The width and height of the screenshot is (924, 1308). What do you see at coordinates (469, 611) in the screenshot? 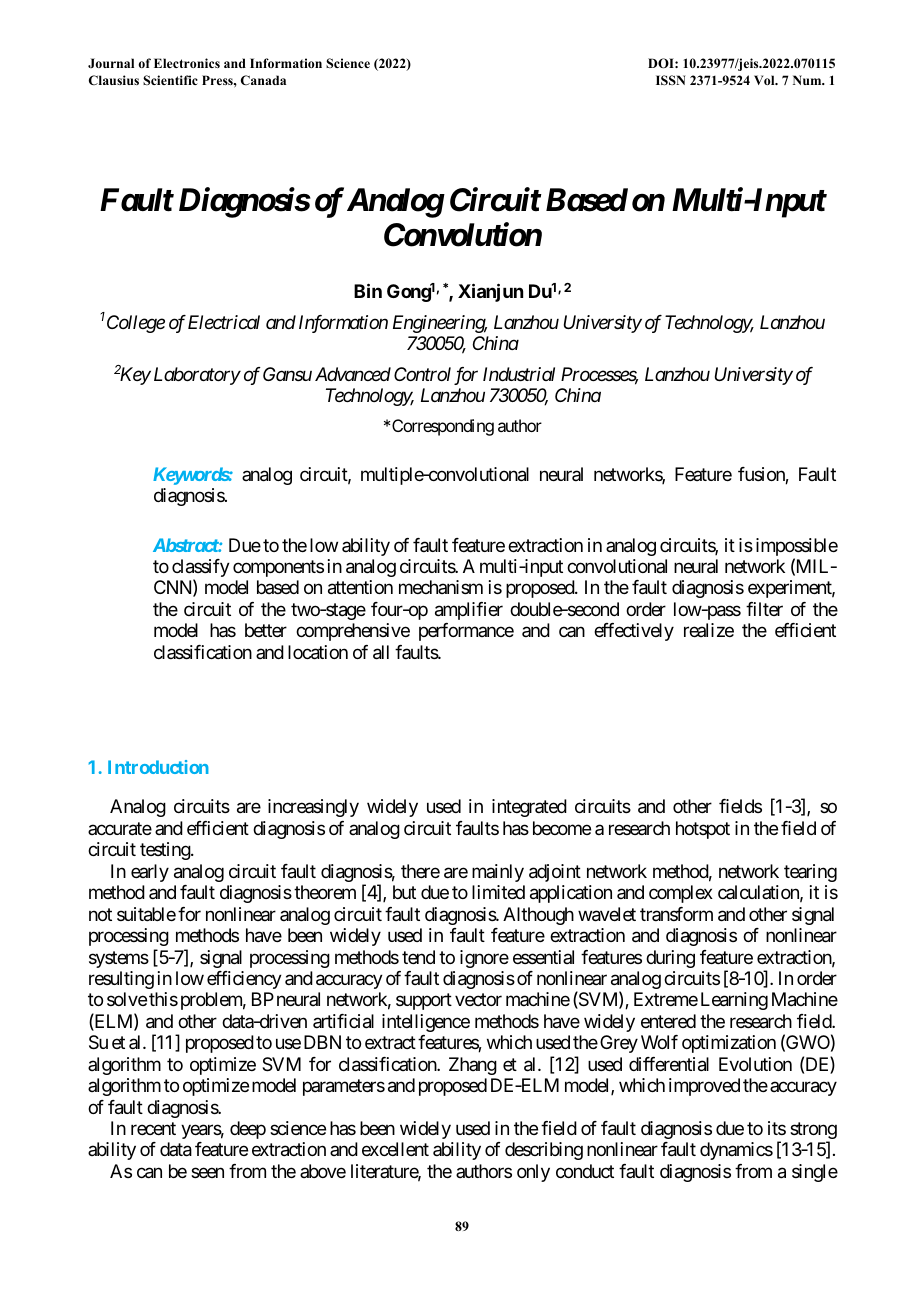
I see `amplifier` at bounding box center [469, 611].
